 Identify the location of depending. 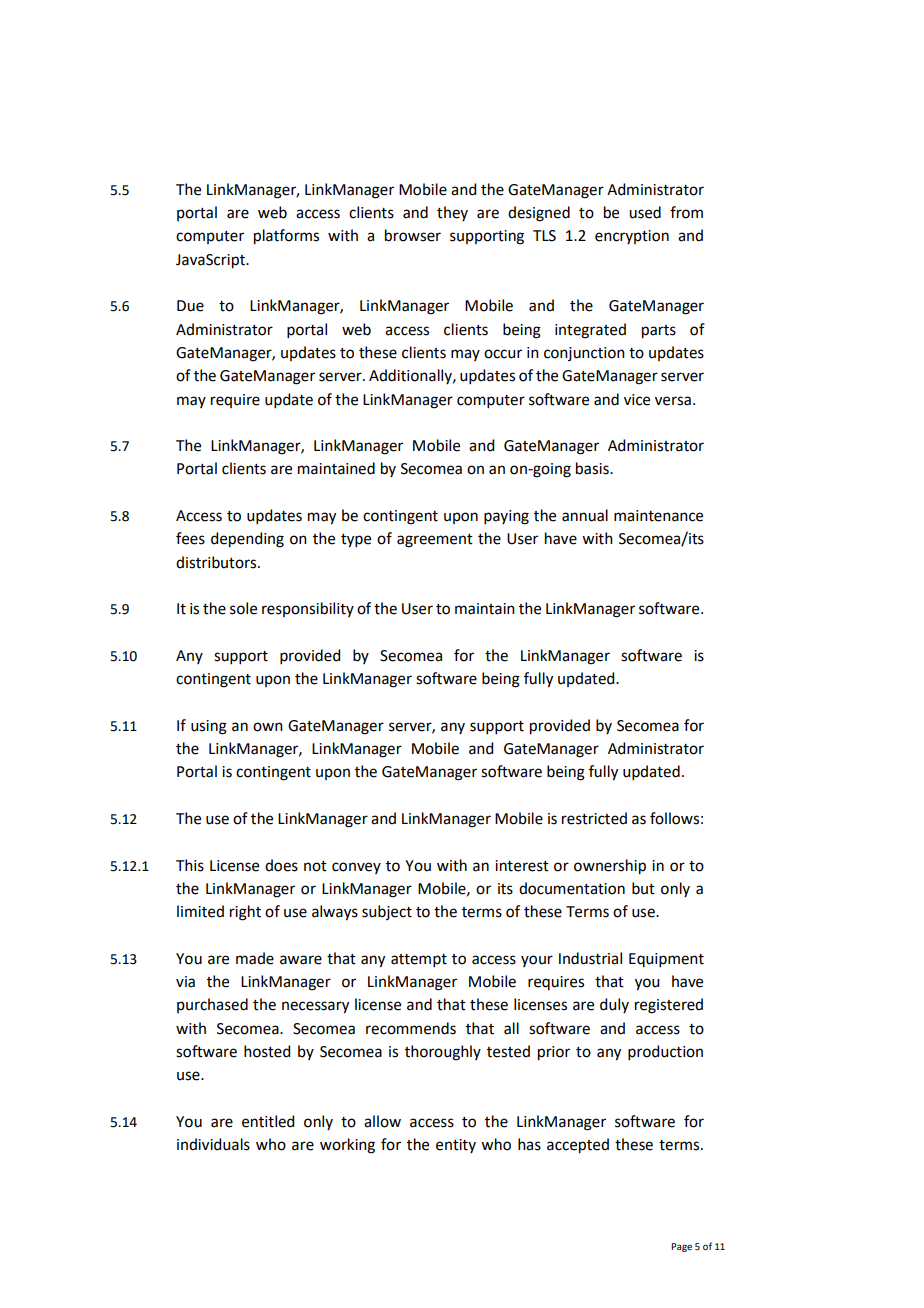
(247, 540).
